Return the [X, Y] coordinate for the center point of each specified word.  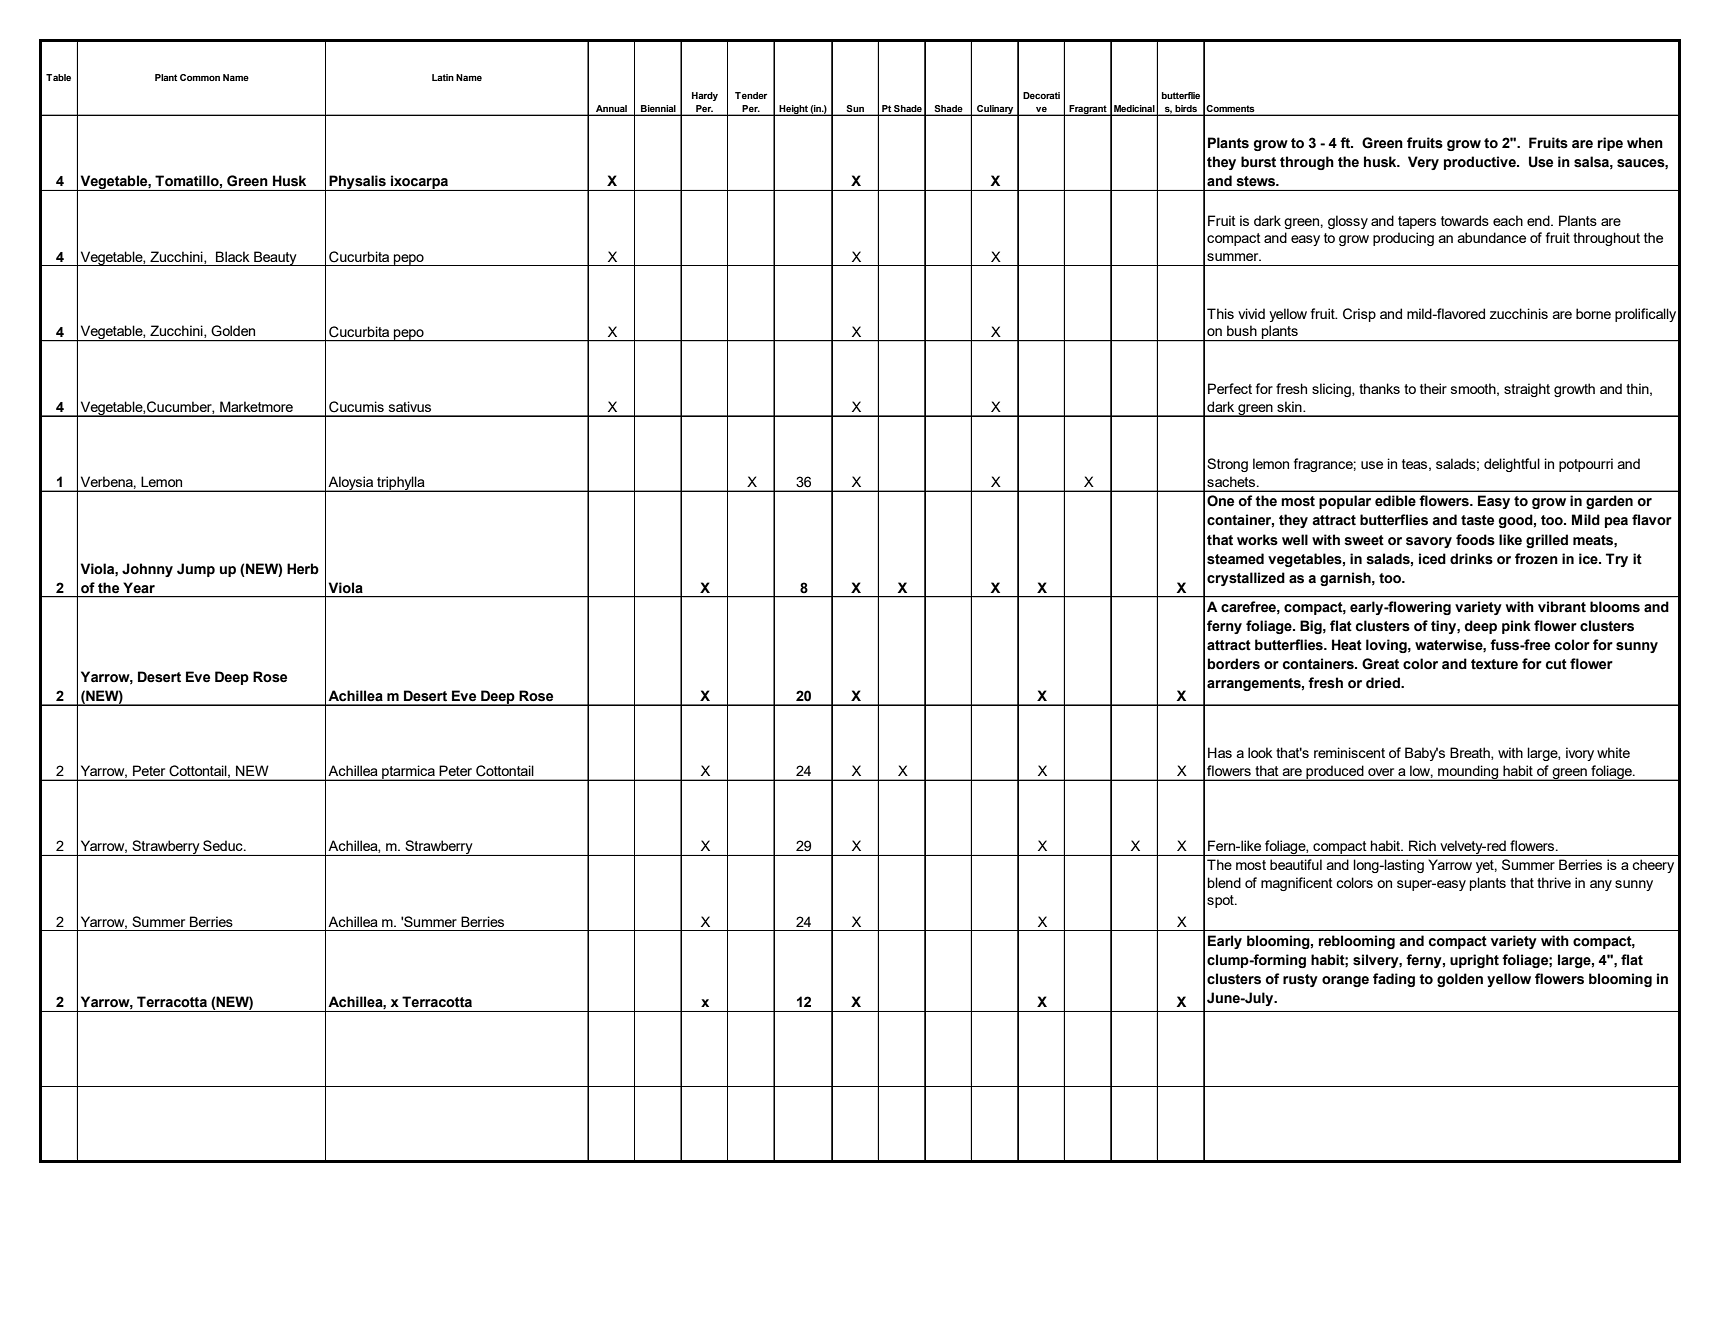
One [1220, 501]
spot [1221, 901]
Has [1220, 752]
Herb [303, 569]
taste [1477, 520]
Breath [1471, 753]
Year [139, 588]
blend [1224, 882]
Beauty [275, 258]
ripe [1610, 144]
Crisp [1359, 315]
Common [200, 77]
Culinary [995, 110]
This [1220, 313]
